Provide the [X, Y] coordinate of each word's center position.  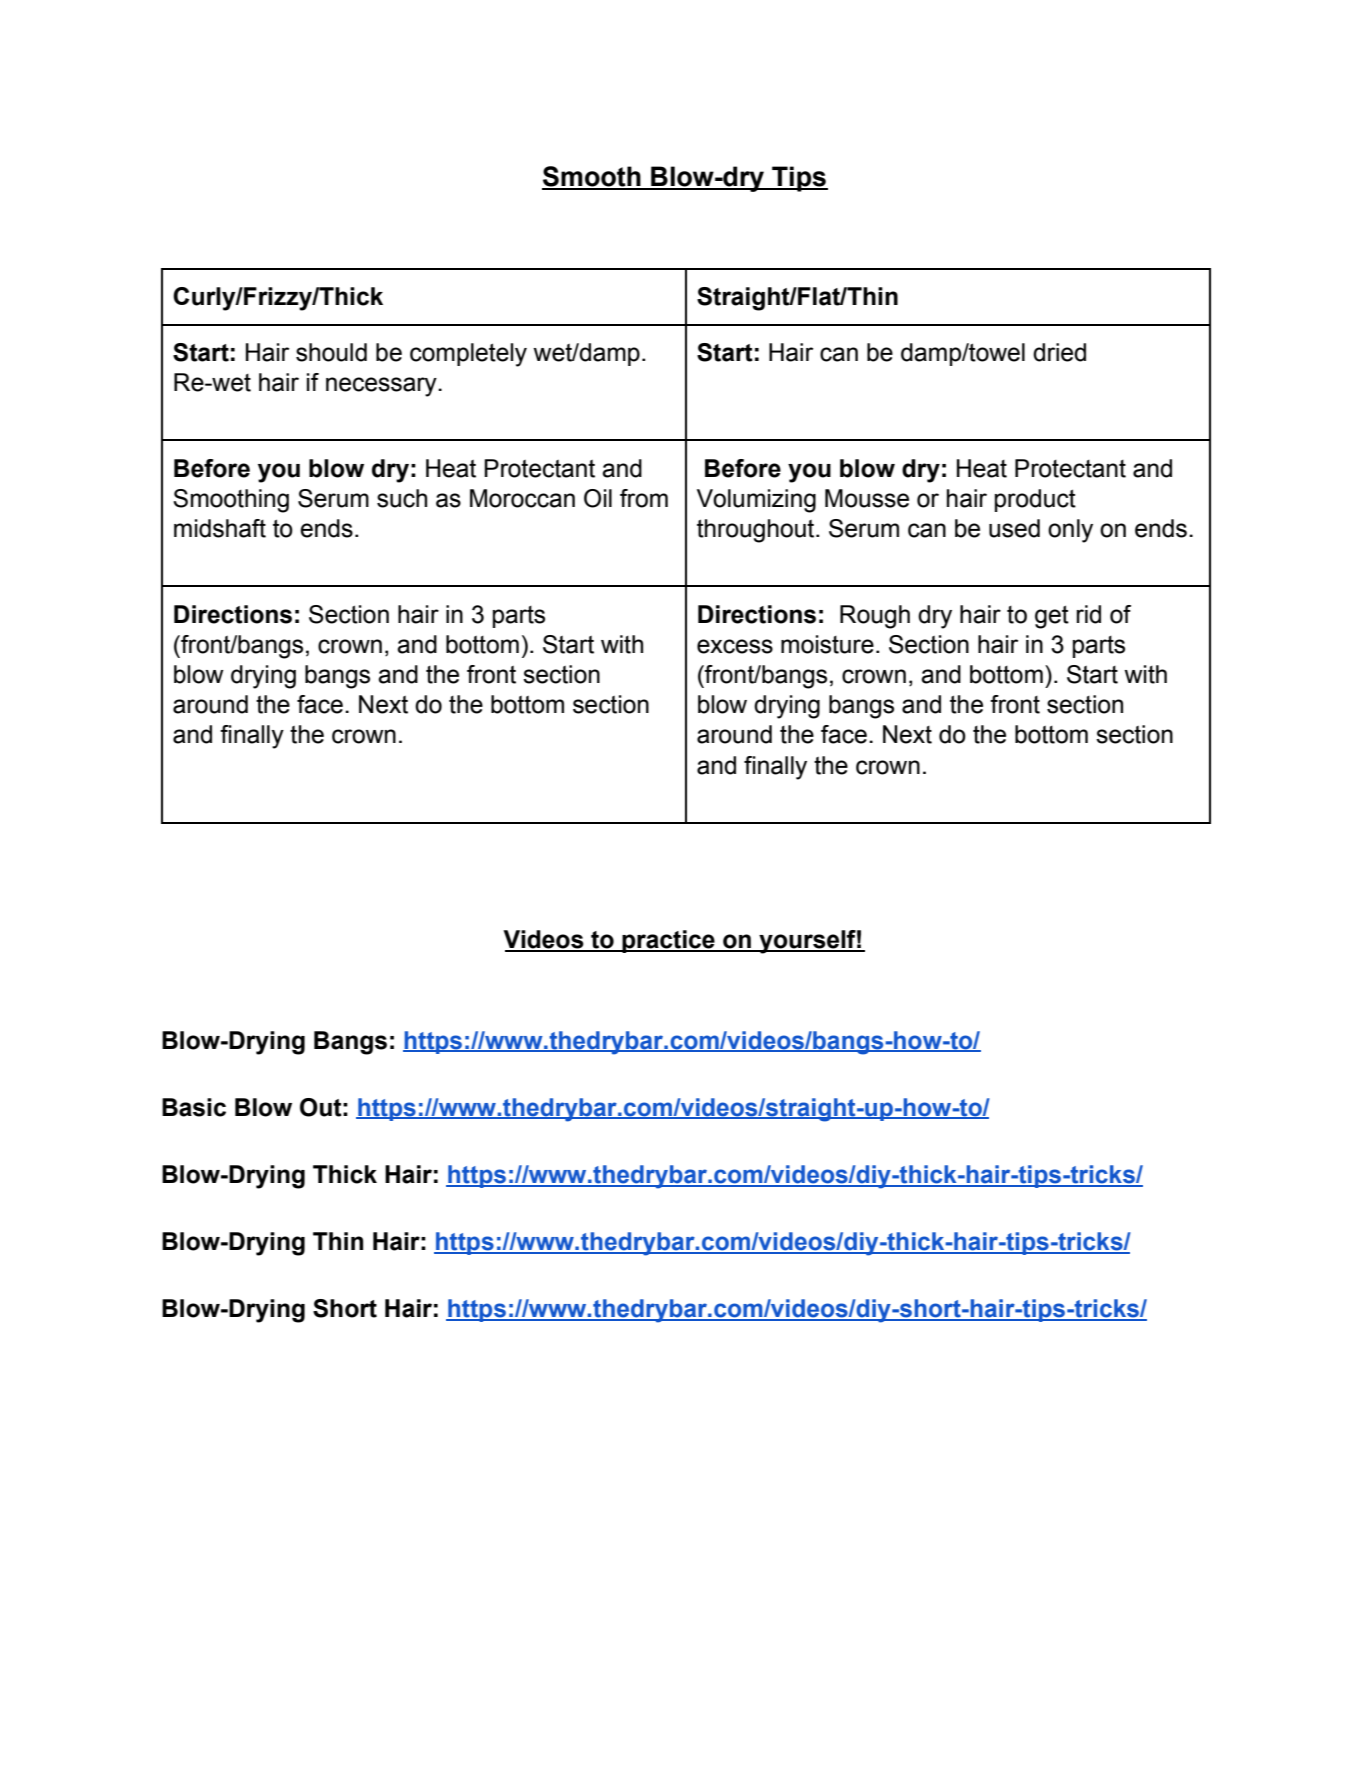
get [1052, 617]
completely [468, 355]
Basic [194, 1107]
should [331, 352]
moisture [827, 644]
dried [1059, 352]
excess [735, 646]
